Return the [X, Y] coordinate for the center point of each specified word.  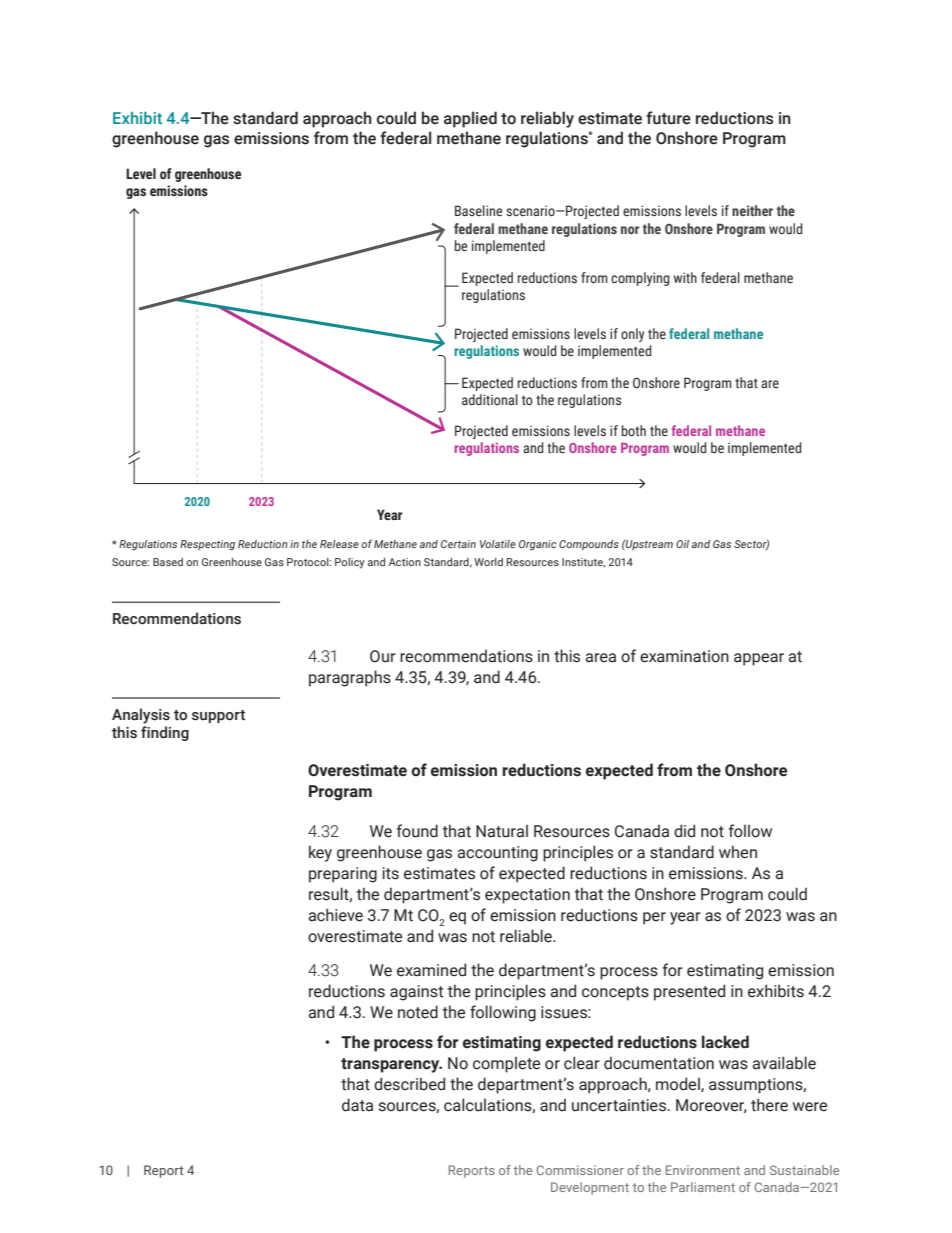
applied [470, 119]
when [738, 852]
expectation [527, 896]
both [634, 430]
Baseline [479, 211]
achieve [336, 915]
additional [490, 399]
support [218, 716]
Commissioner [580, 1170]
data [357, 1105]
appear [759, 659]
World [488, 562]
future [668, 118]
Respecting [207, 545]
